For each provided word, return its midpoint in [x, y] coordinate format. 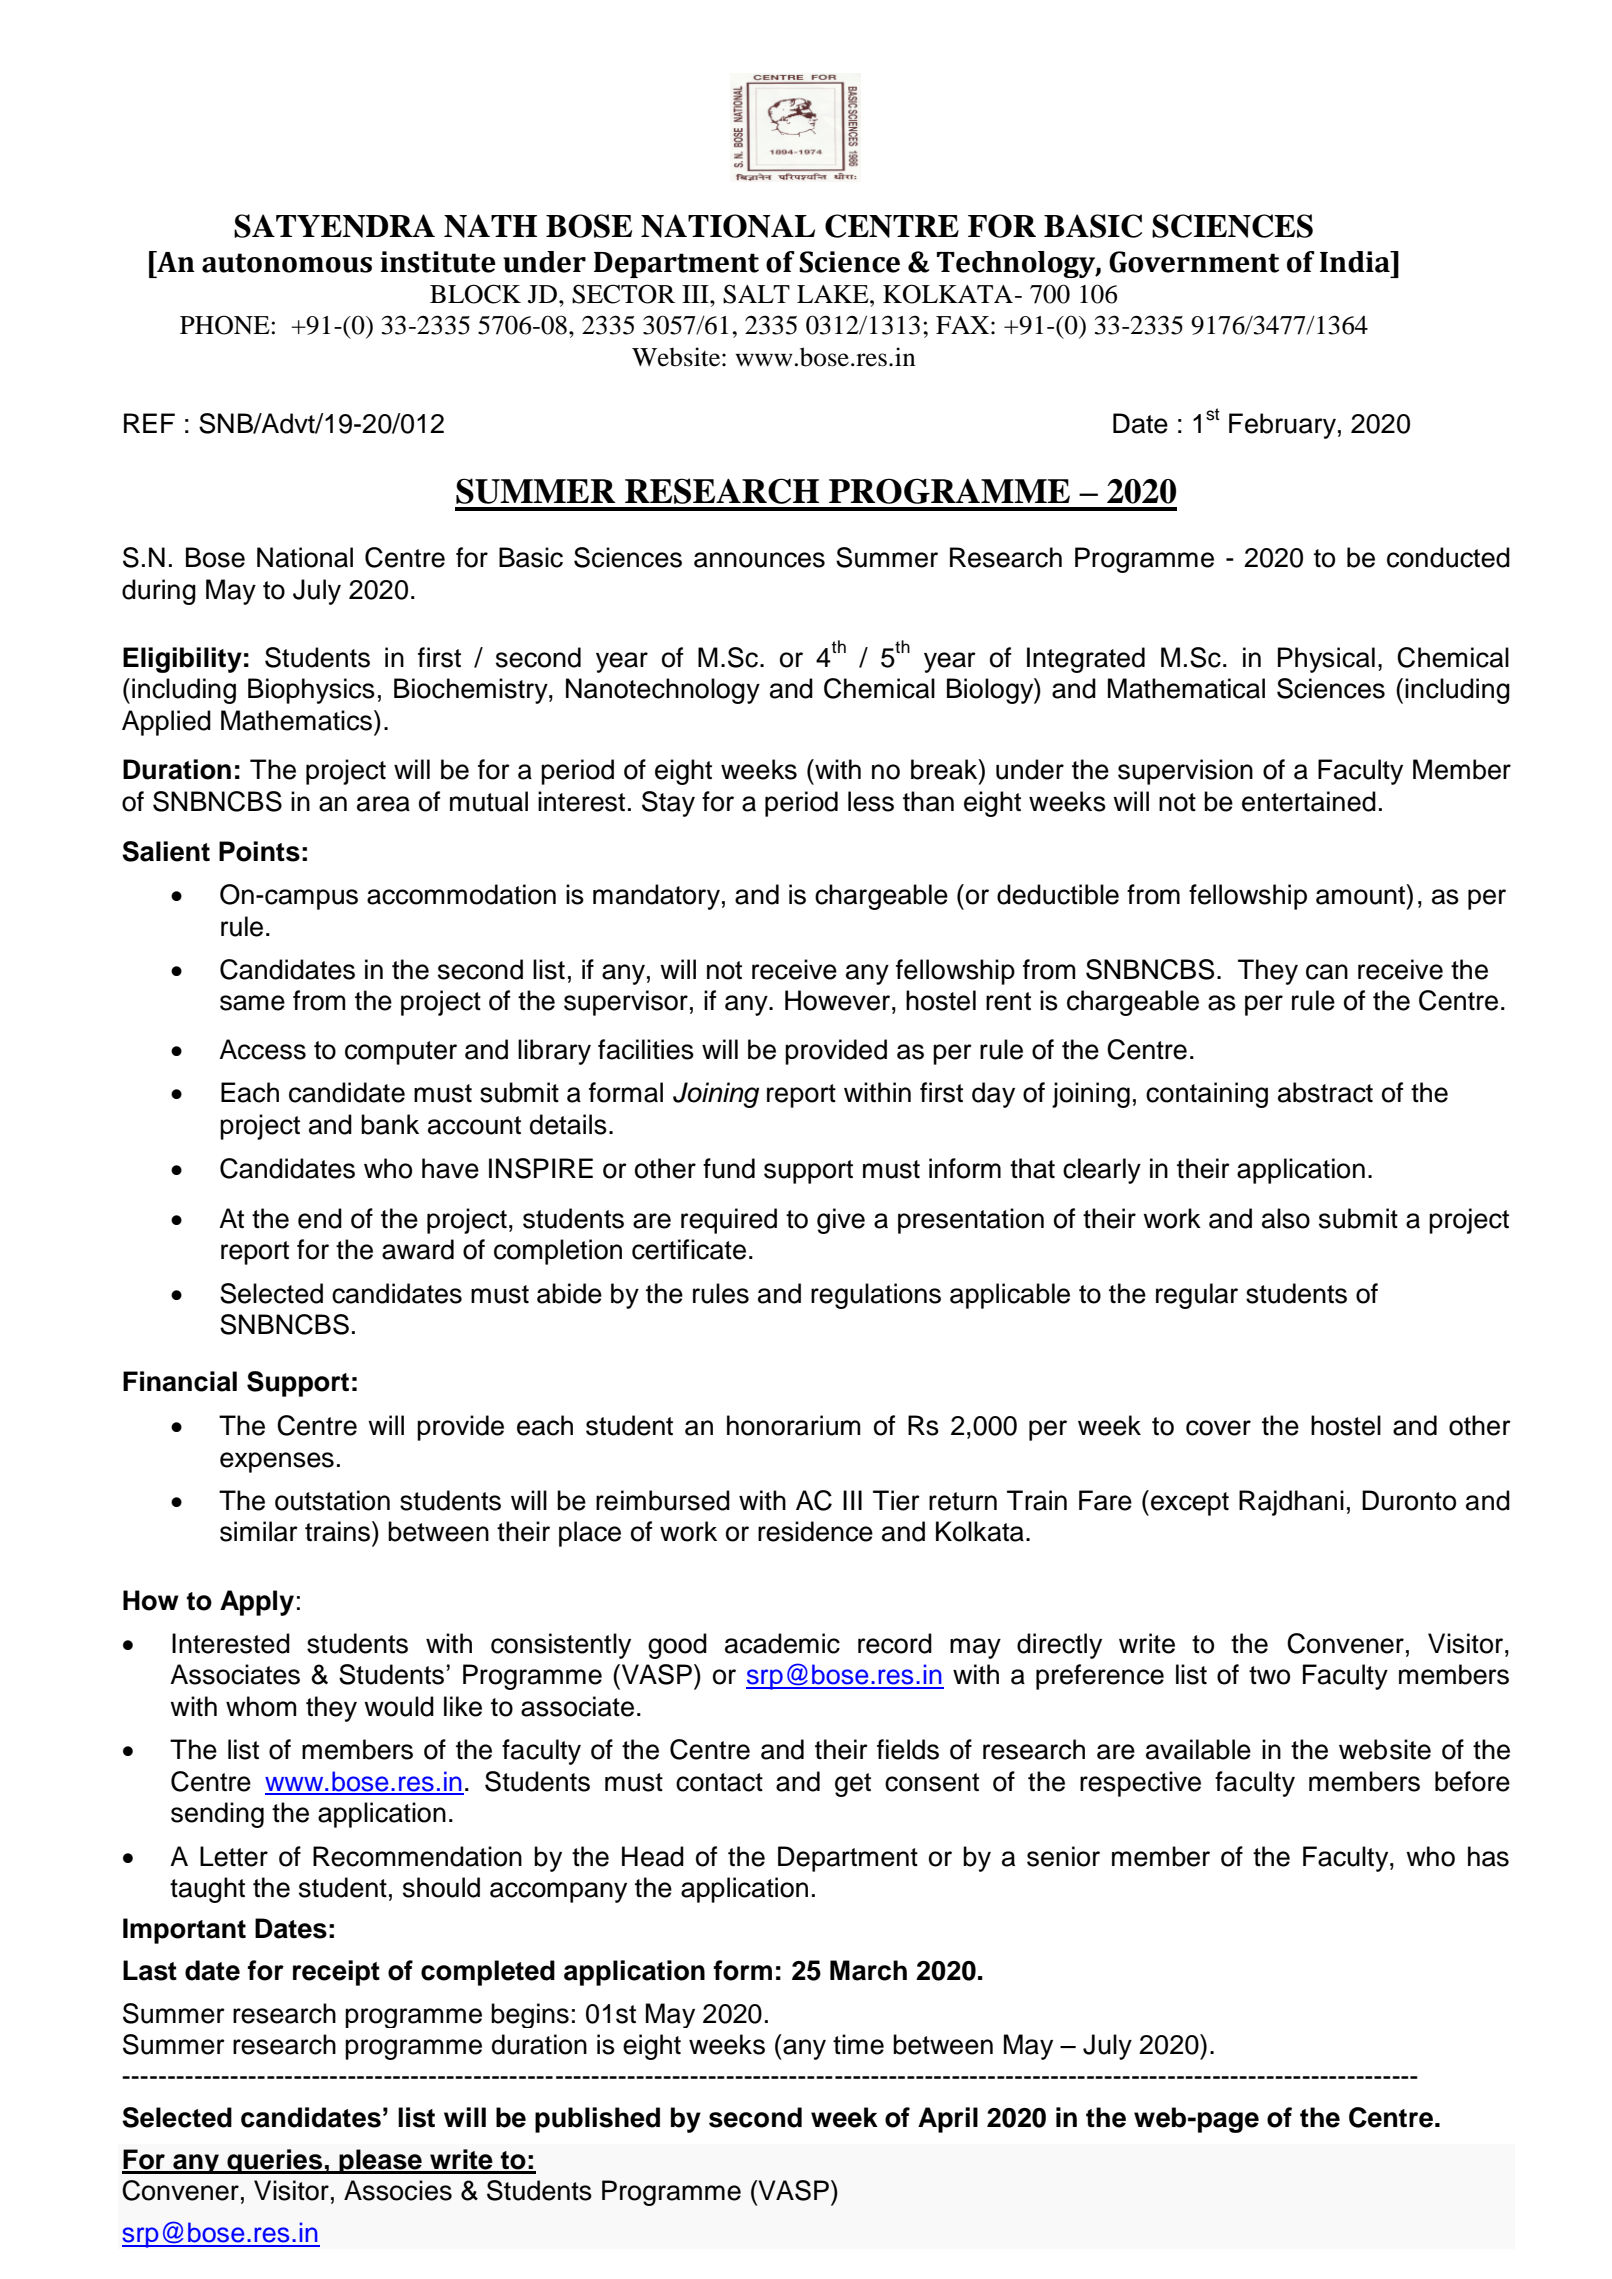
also [1286, 1218]
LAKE [834, 294]
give [841, 1221]
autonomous [287, 263]
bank [390, 1124]
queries [275, 2161]
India [1356, 262]
